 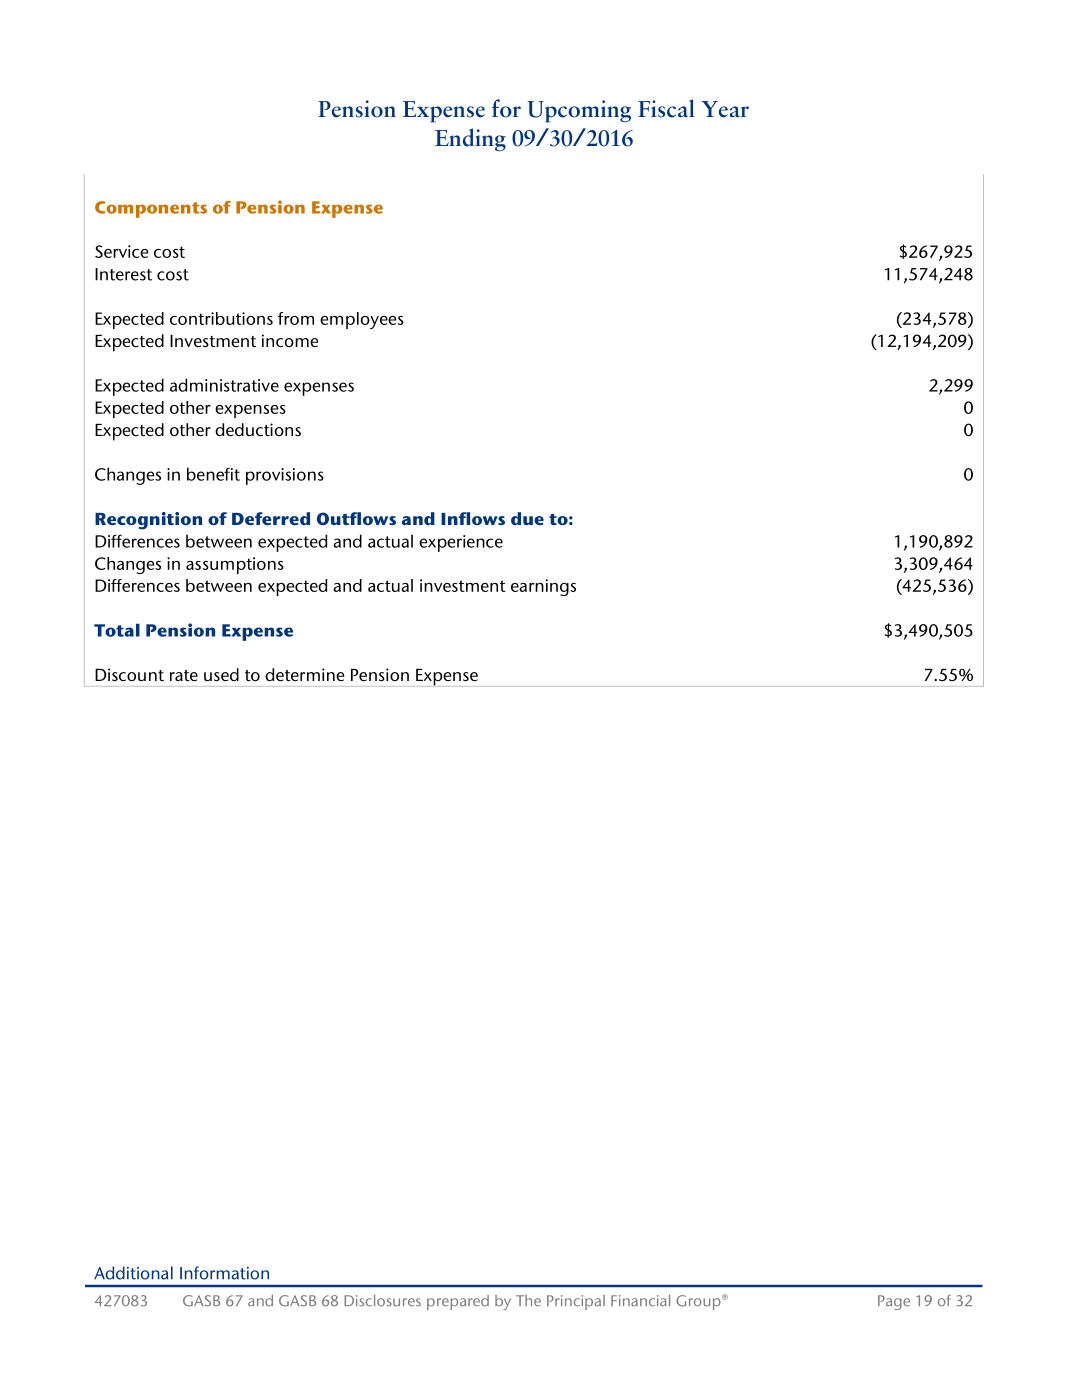 I want to click on earnings, so click(x=543, y=587).
